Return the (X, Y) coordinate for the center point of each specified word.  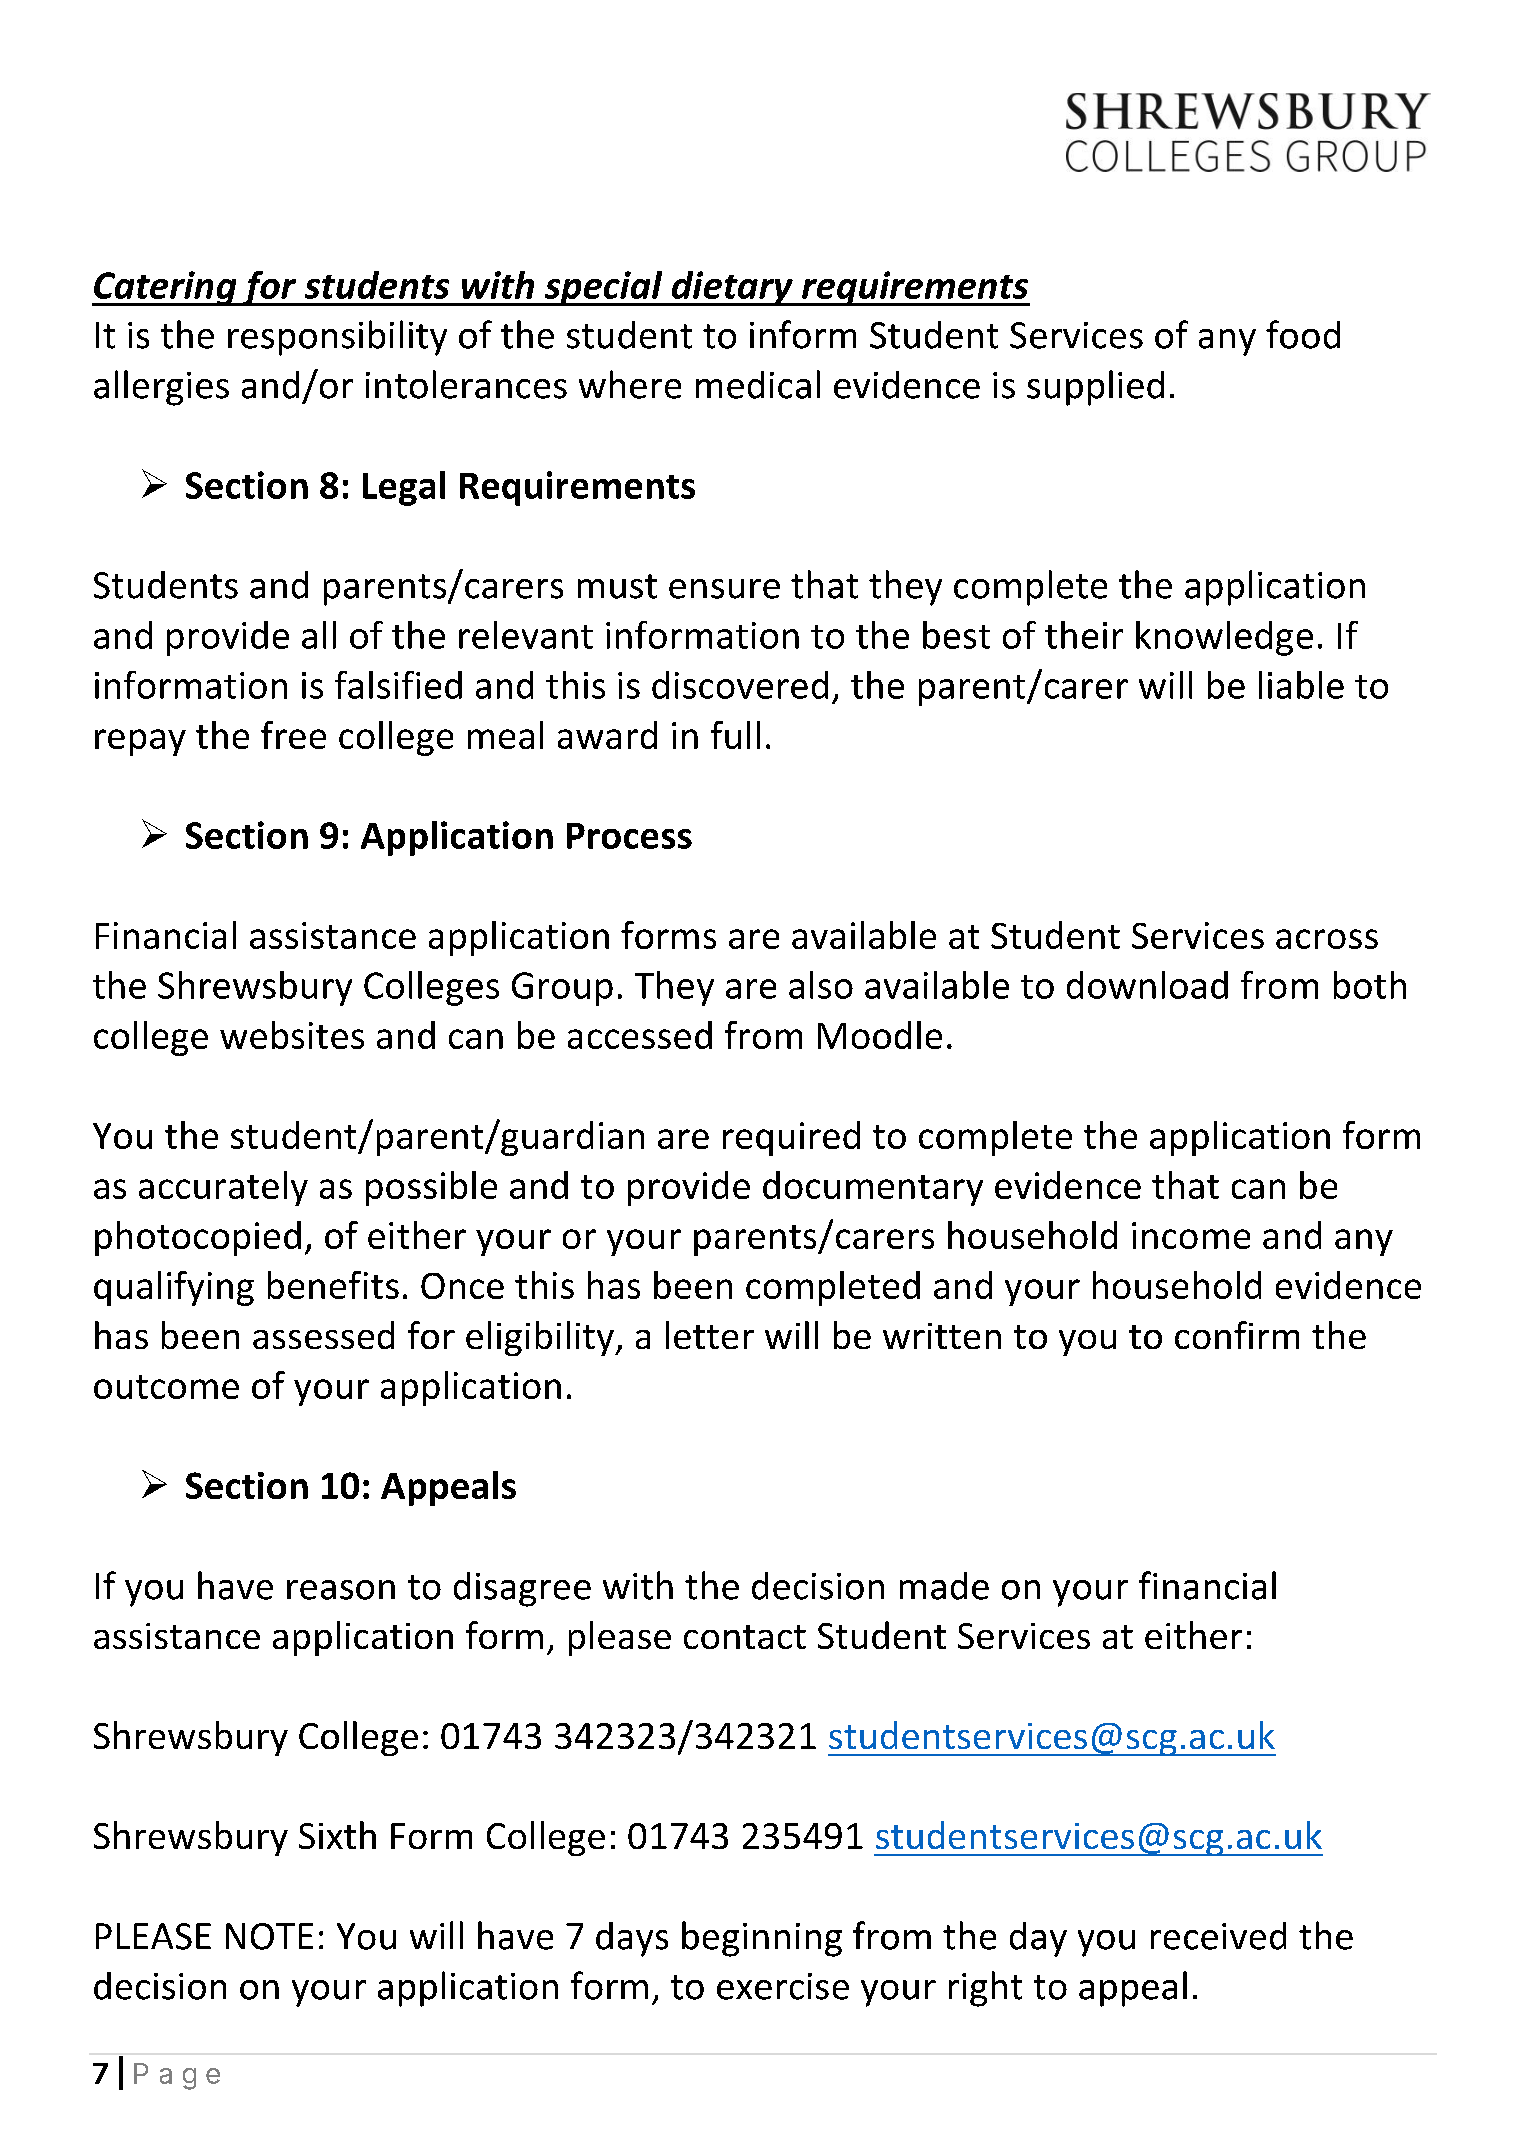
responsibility (337, 338)
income (1191, 1235)
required (791, 1138)
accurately (223, 1188)
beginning (762, 1939)
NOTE (269, 1936)
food (1303, 334)
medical (758, 384)
